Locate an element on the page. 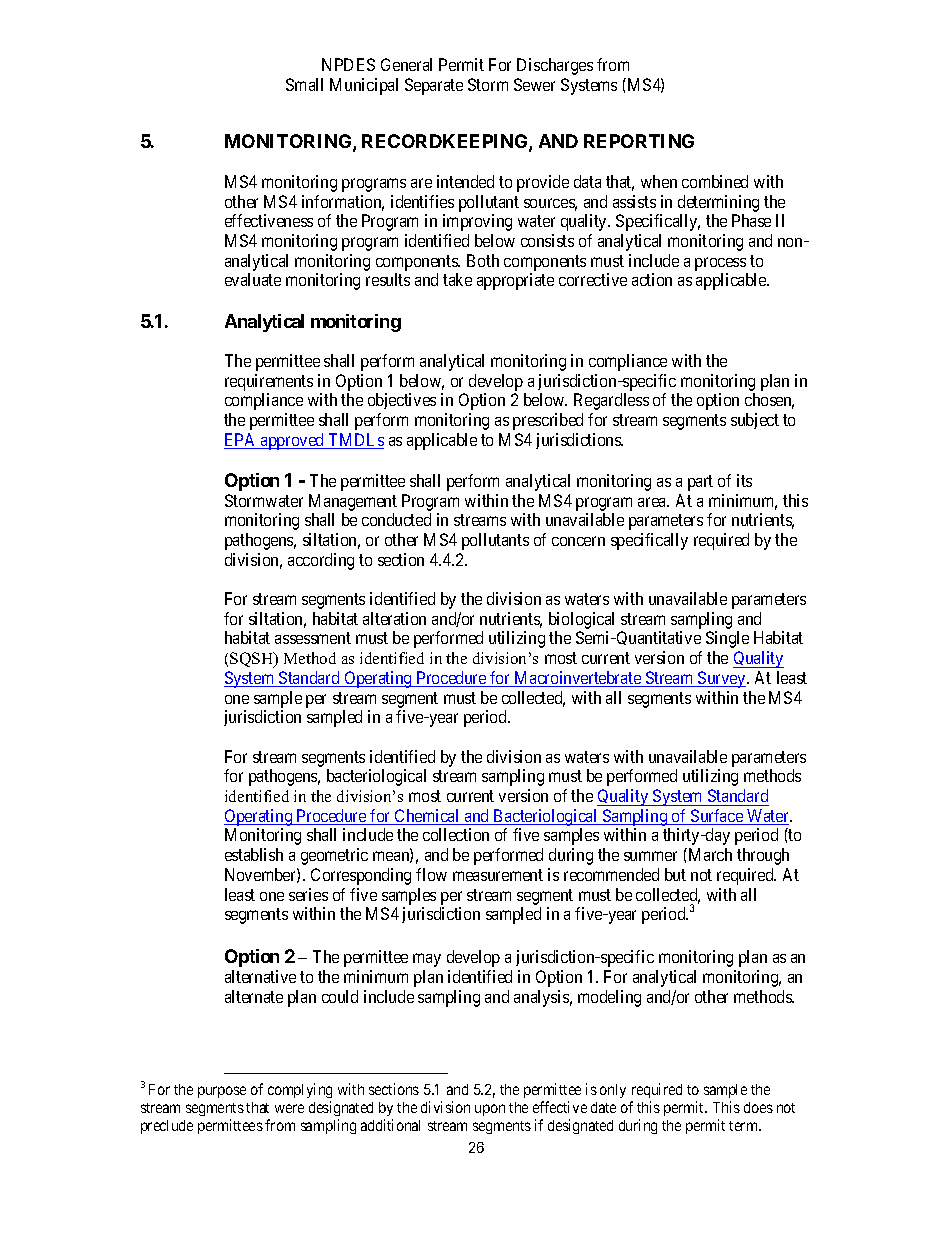  Surface is located at coordinates (717, 817).
